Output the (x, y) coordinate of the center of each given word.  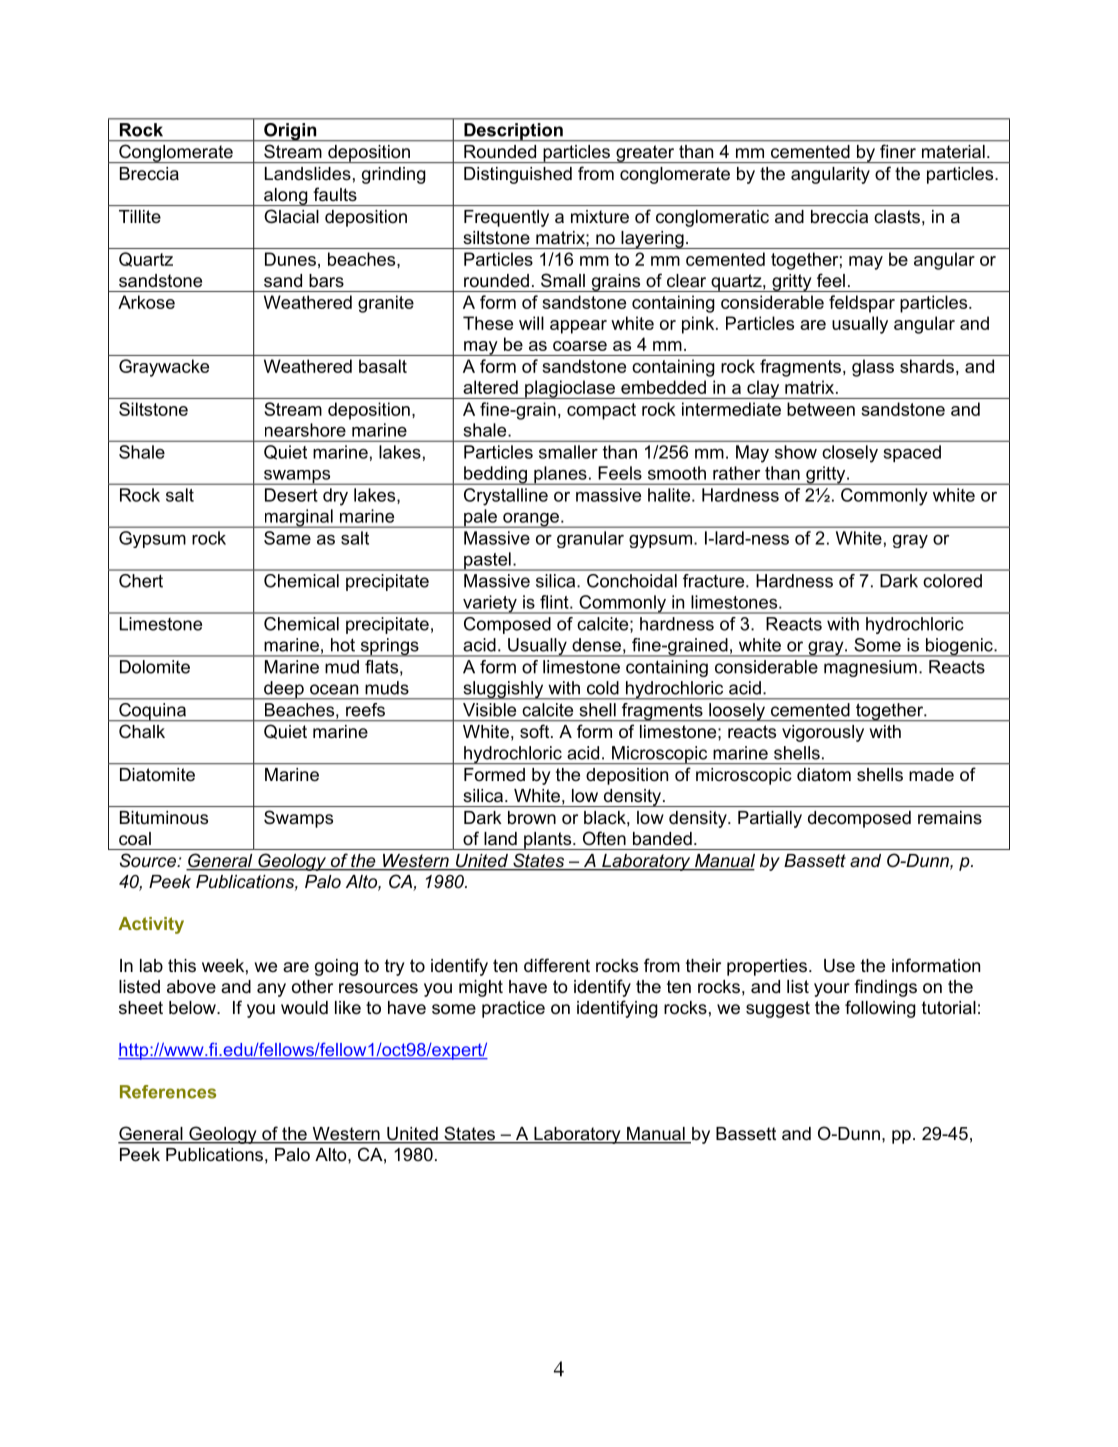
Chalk (142, 731)
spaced (912, 453)
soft (536, 731)
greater (645, 154)
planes (560, 475)
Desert (291, 495)
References (168, 1092)
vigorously (823, 733)
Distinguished (518, 175)
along (286, 197)
